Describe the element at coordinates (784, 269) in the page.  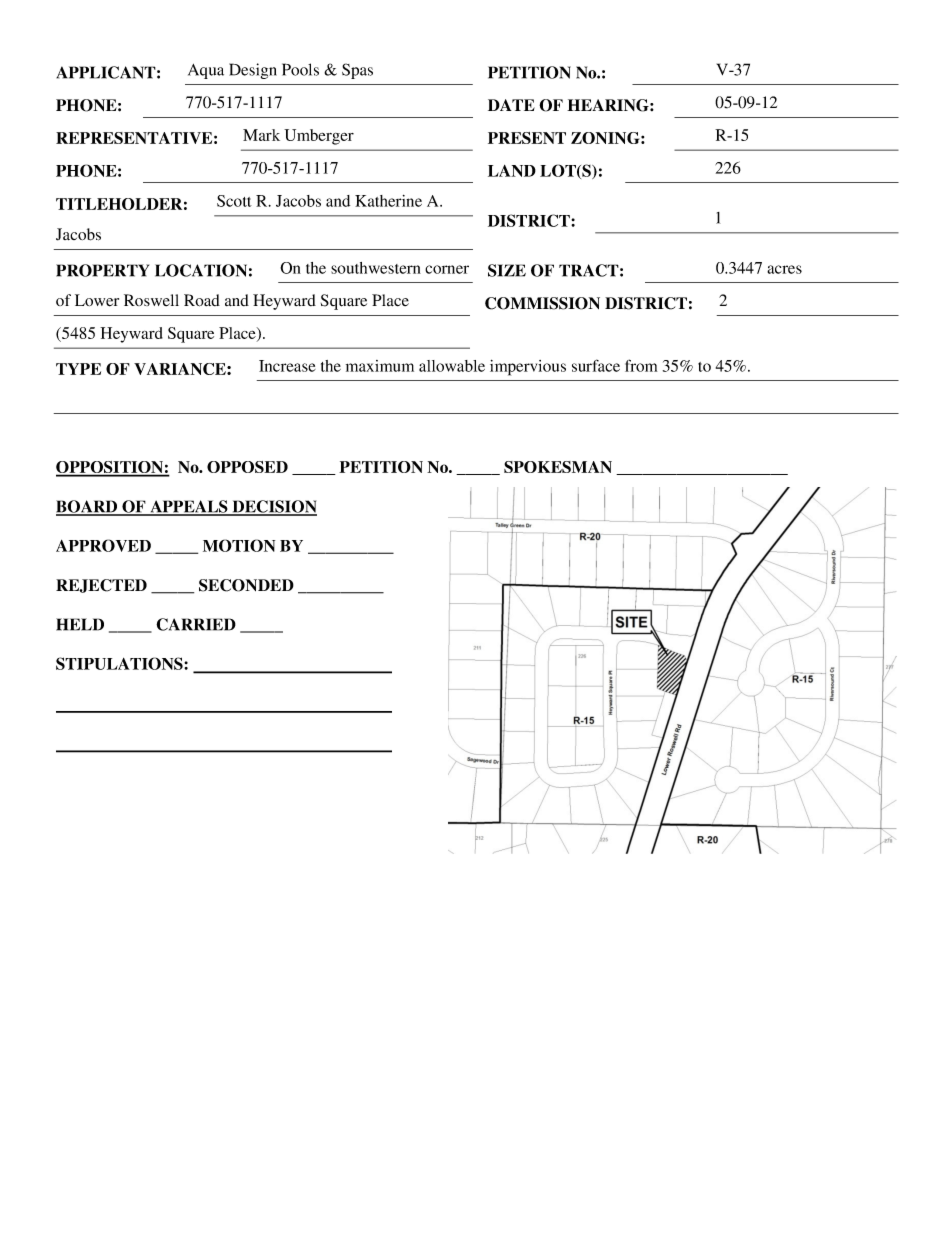
I see `acres` at that location.
